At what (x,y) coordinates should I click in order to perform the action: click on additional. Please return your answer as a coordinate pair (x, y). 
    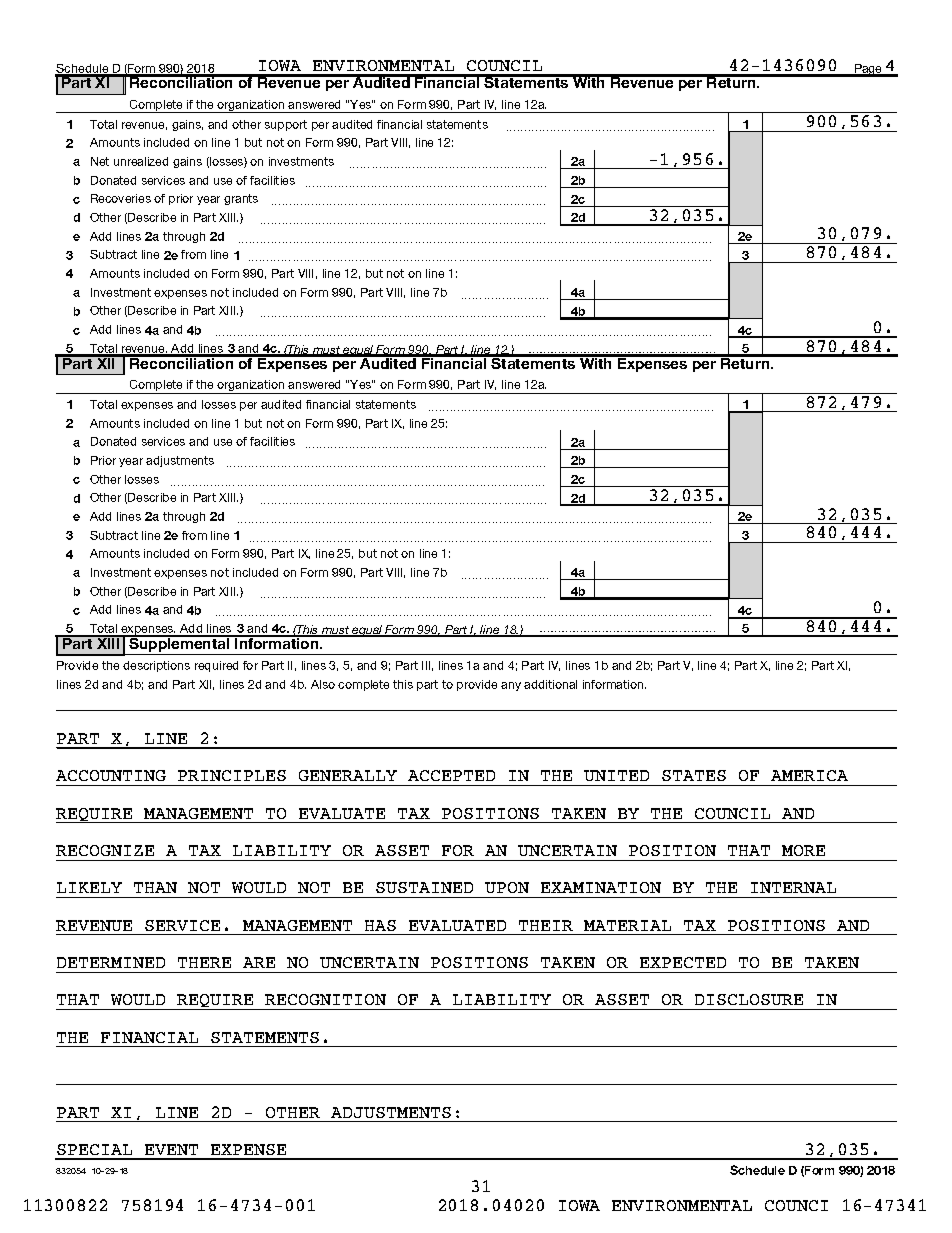
    Looking at the image, I should click on (550, 684).
